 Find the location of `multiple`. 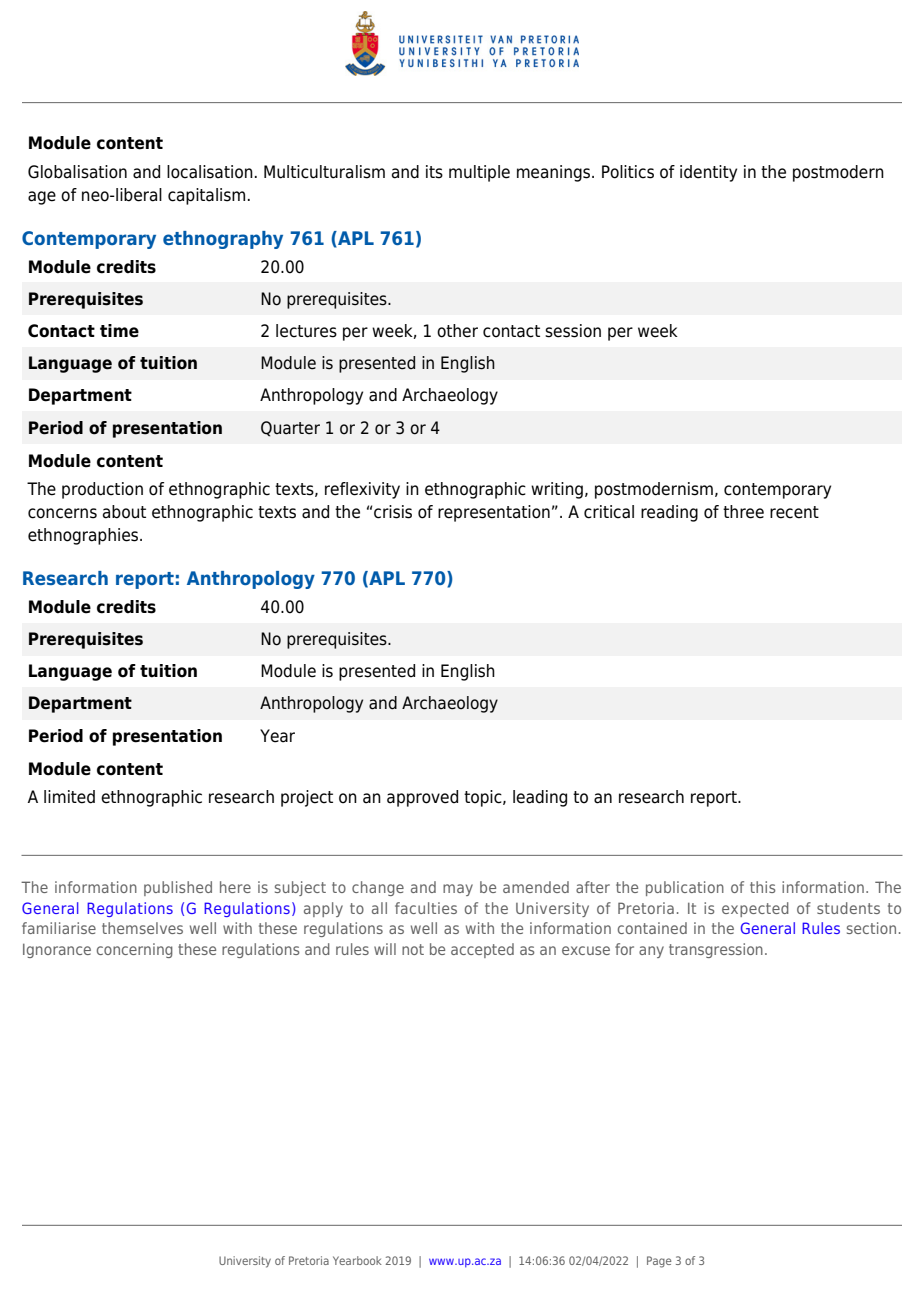

multiple is located at coordinates (479, 173).
